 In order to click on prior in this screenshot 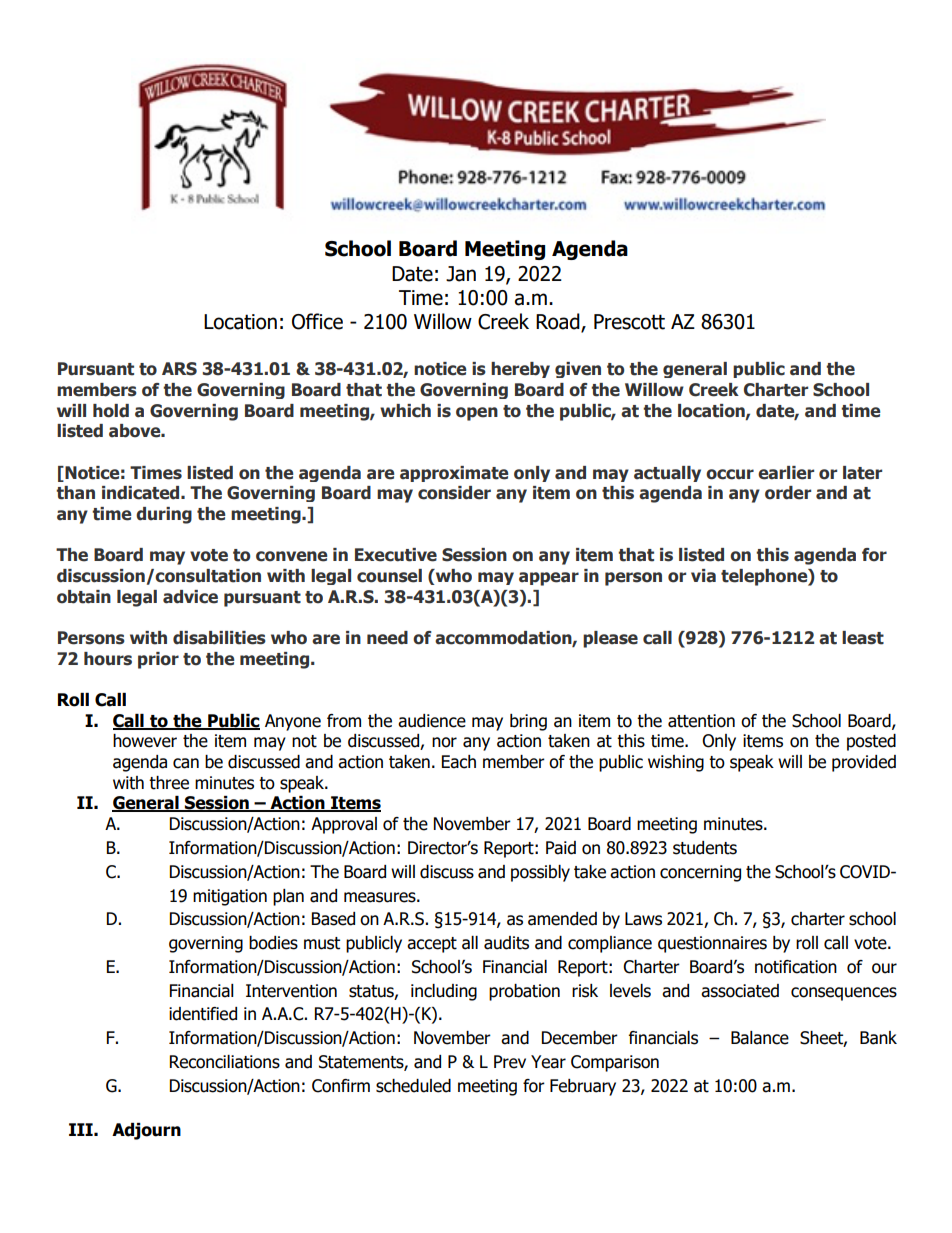, I will do `click(158, 660)`.
